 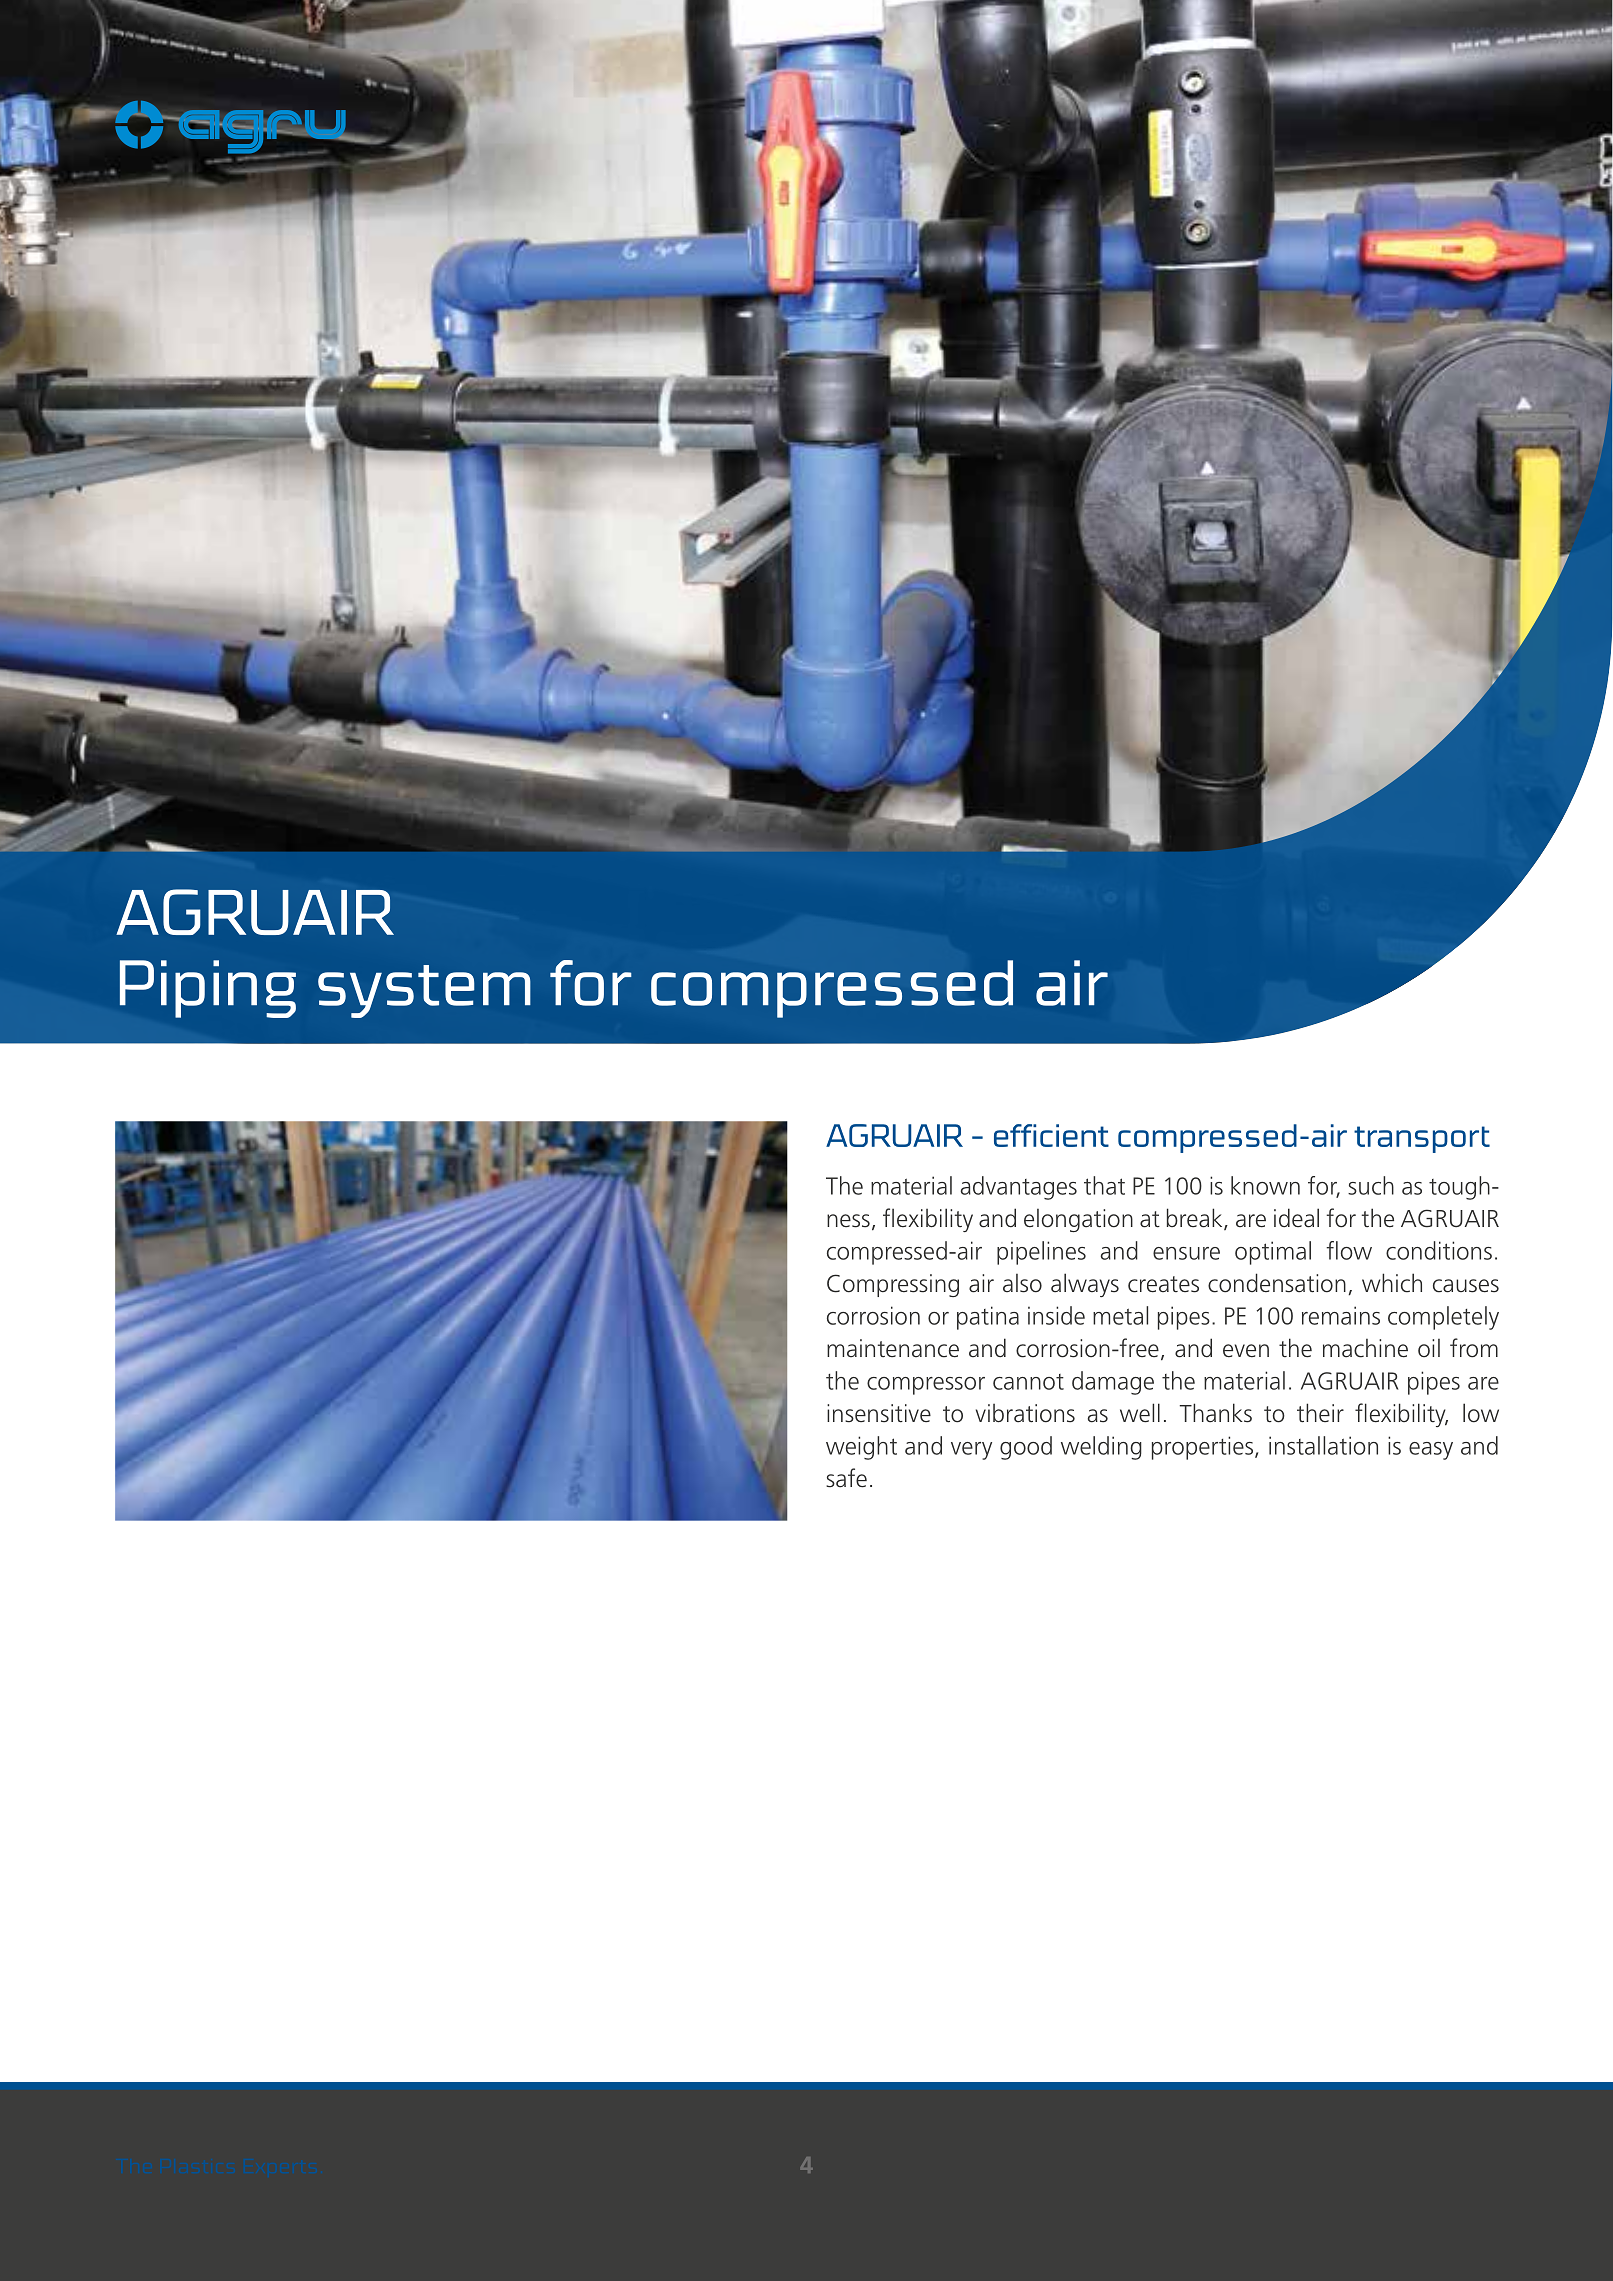 What do you see at coordinates (846, 1478) in the screenshot?
I see `safe` at bounding box center [846, 1478].
